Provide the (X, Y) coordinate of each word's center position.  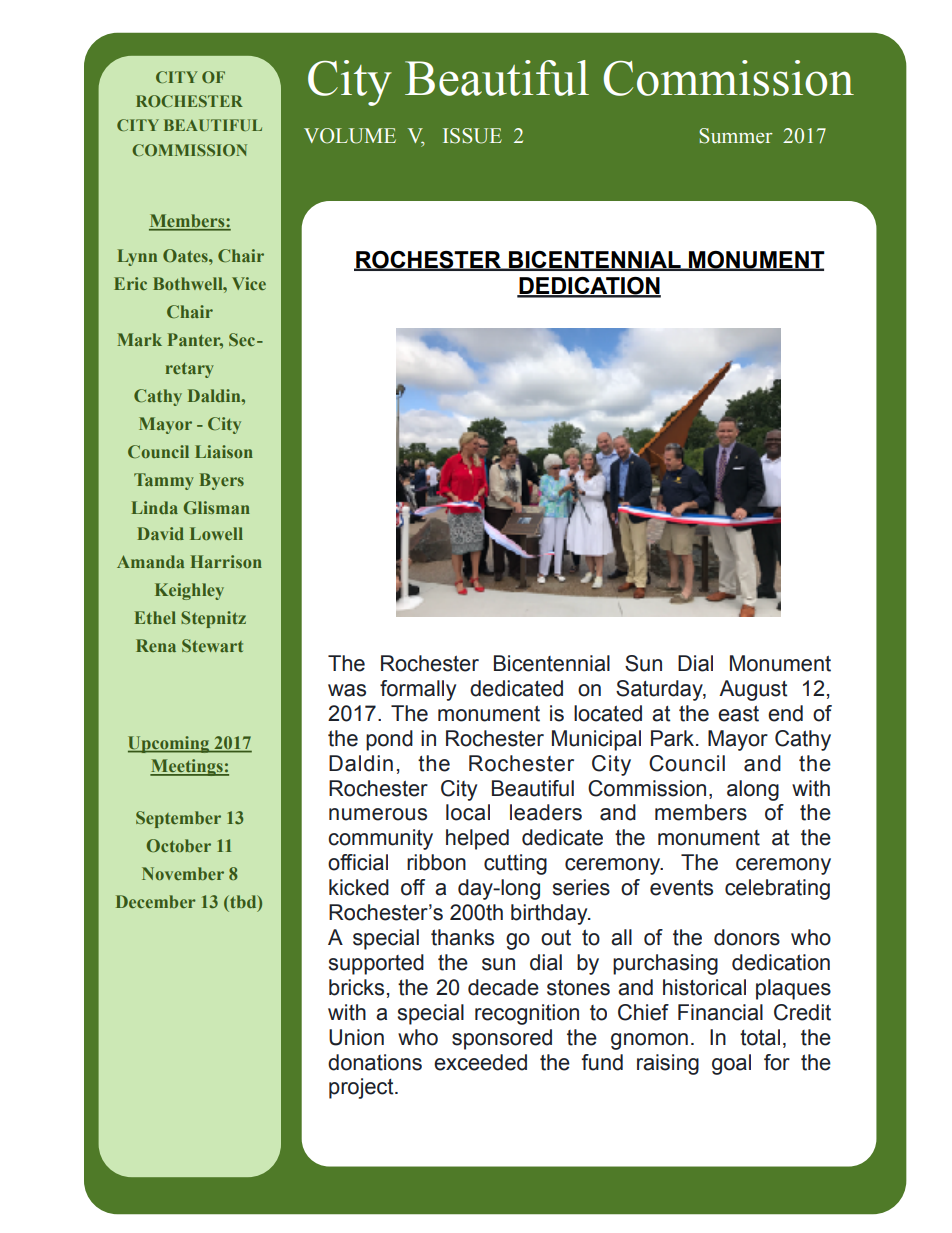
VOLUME (350, 136)
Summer (736, 136)
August (753, 690)
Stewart (212, 645)
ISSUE (472, 136)
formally (418, 690)
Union (356, 1037)
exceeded (480, 1062)
